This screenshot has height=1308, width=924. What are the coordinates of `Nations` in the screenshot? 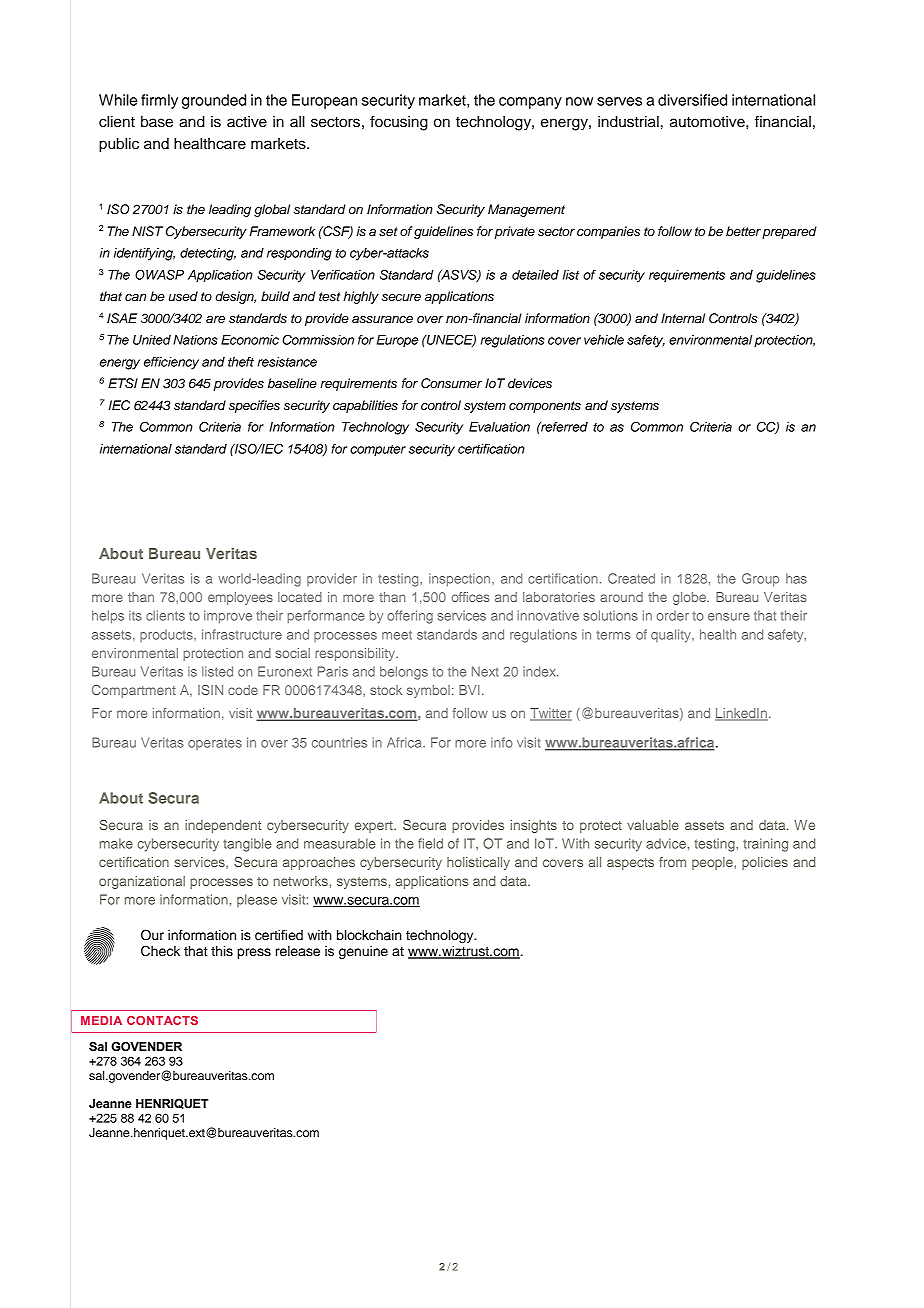 It's located at (195, 340).
